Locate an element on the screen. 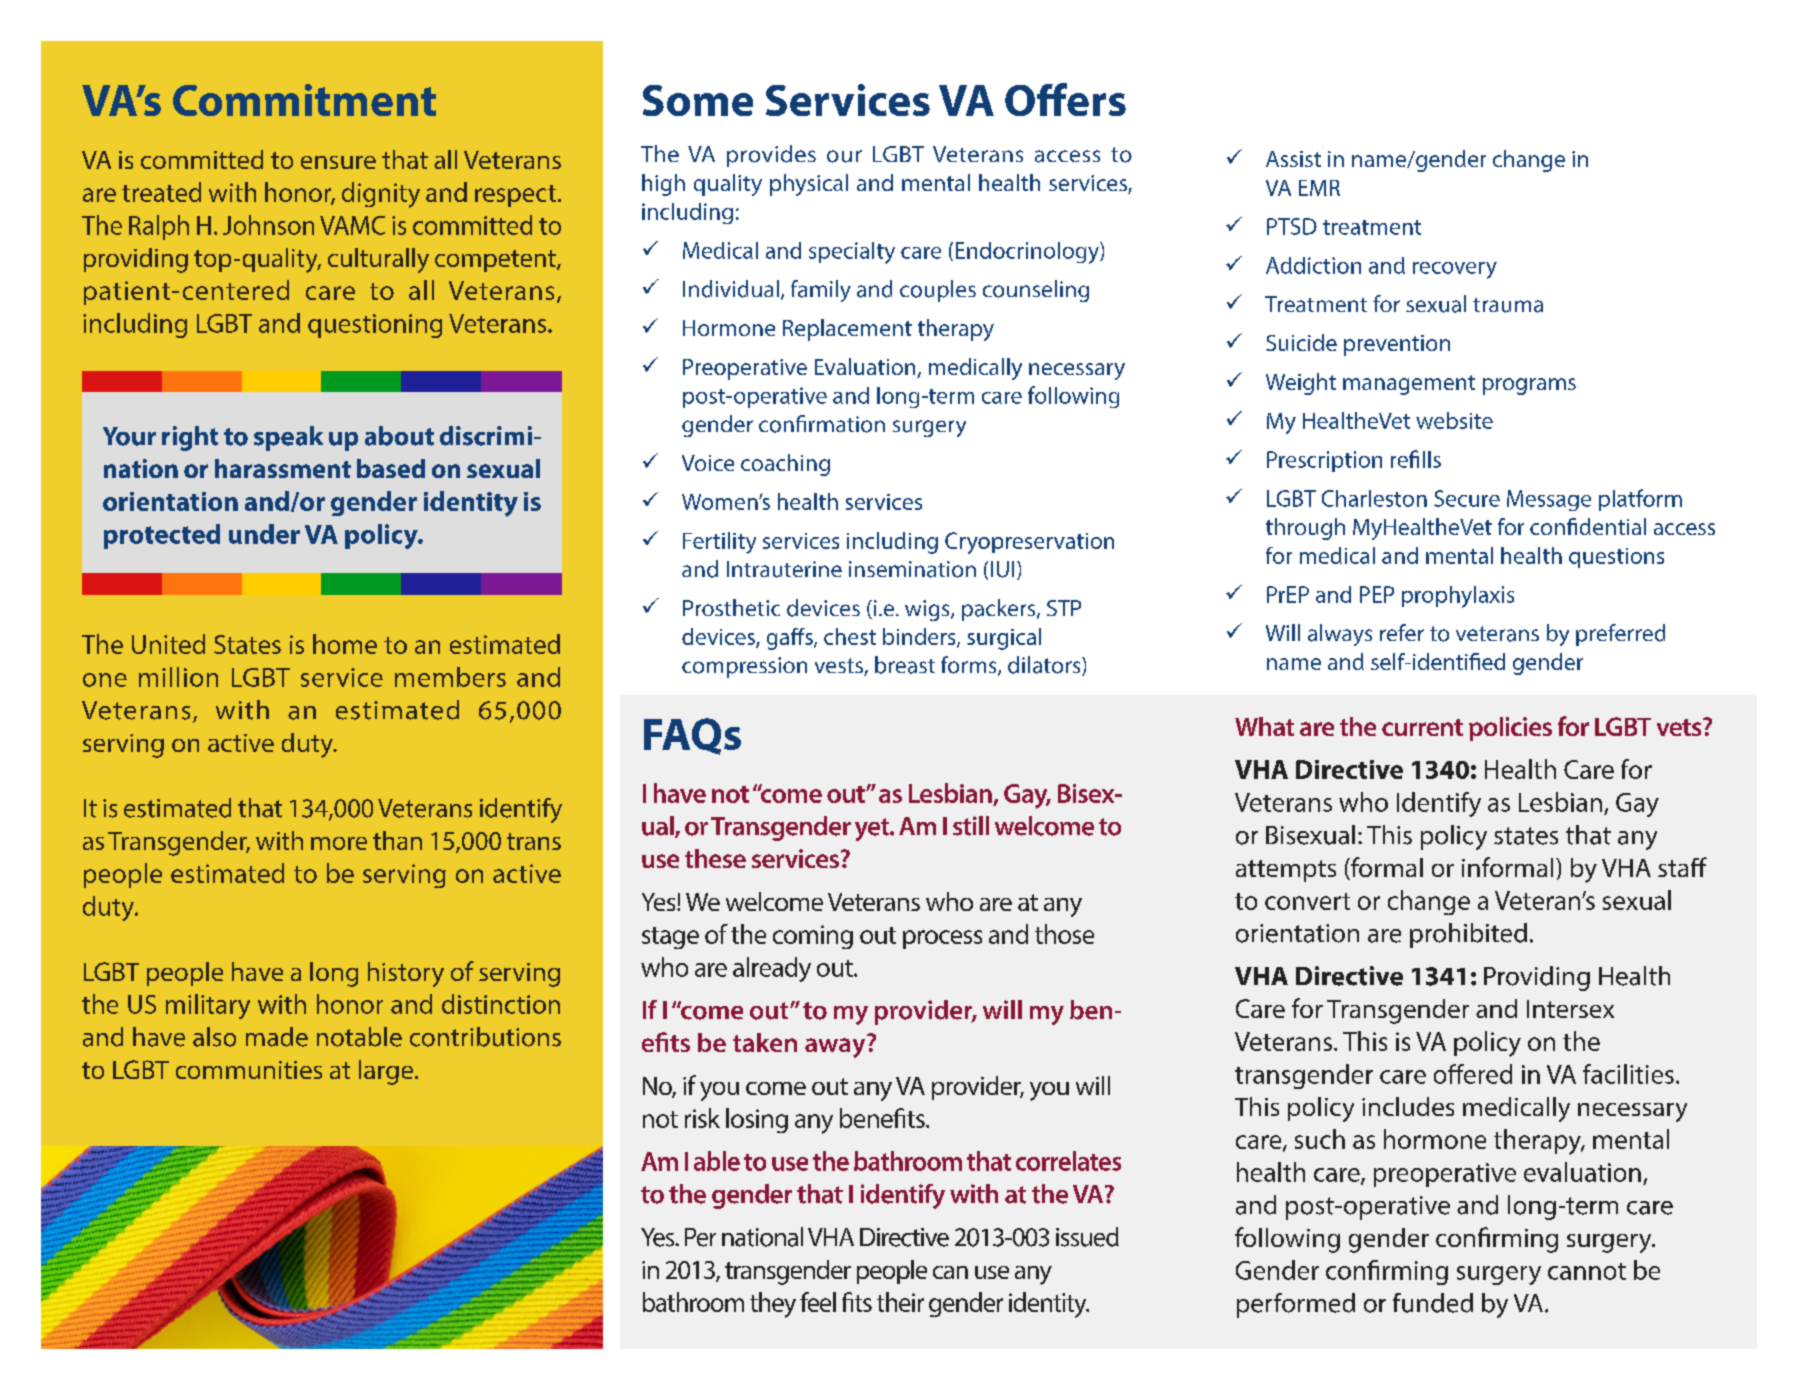 This screenshot has width=1798, height=1390. policies is located at coordinates (1510, 729).
